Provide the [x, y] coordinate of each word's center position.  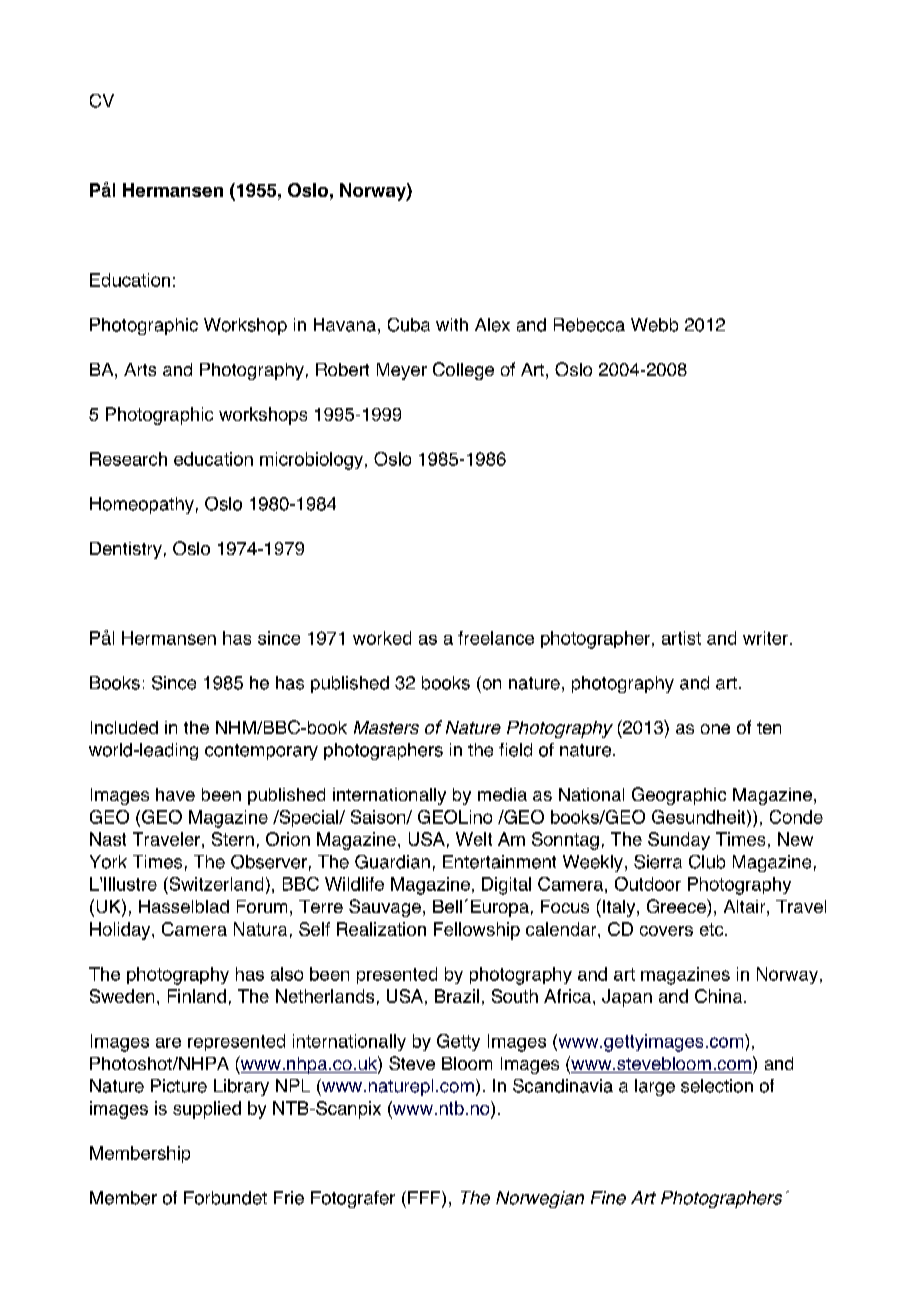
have [175, 794]
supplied [207, 1110]
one [715, 729]
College [463, 371]
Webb [654, 325]
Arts [140, 369]
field [515, 750]
